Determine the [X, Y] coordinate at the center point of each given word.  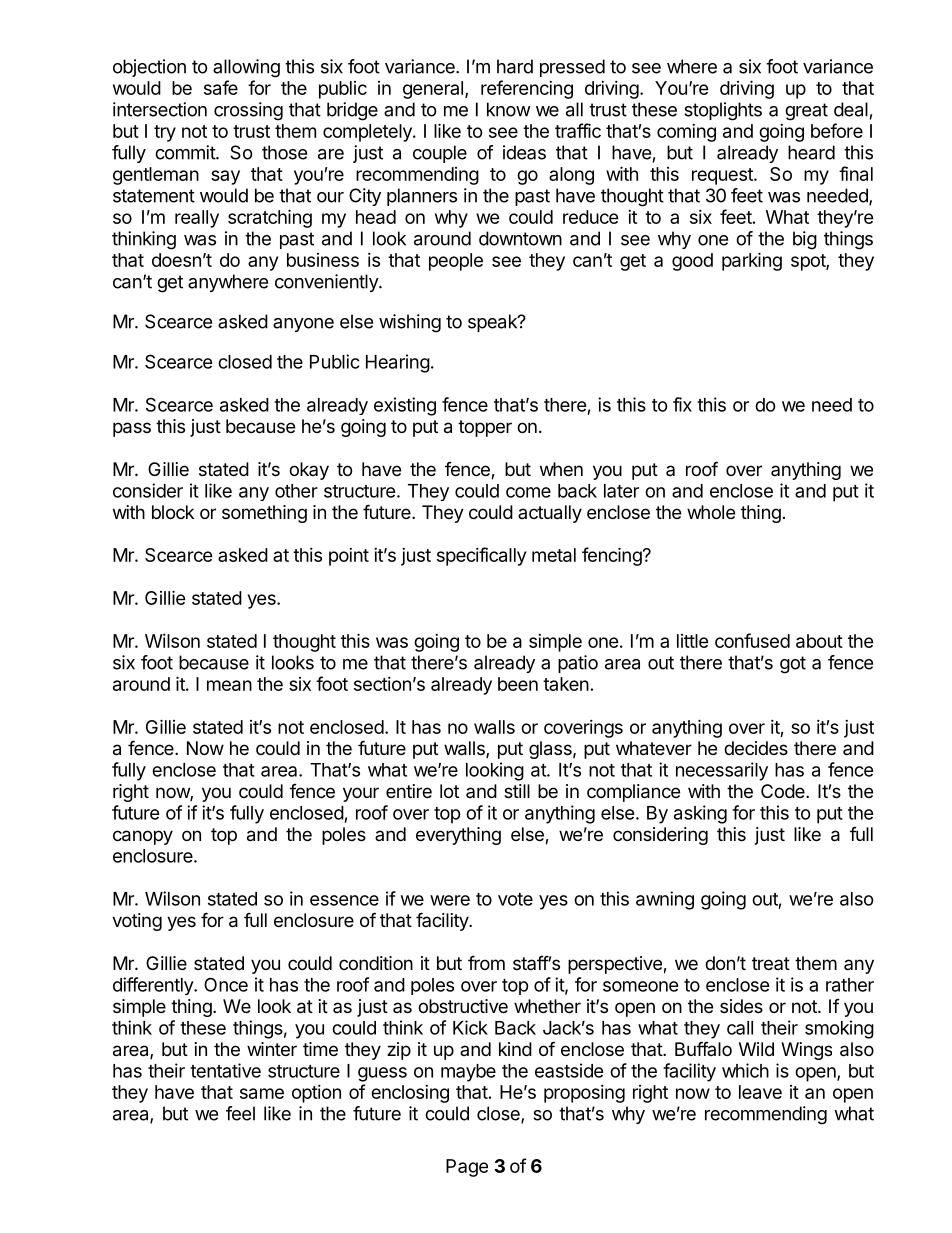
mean [229, 685]
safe [221, 87]
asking [700, 814]
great [806, 112]
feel [240, 1113]
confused [752, 640]
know [509, 109]
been [518, 684]
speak [493, 323]
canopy [143, 837]
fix [682, 404]
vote [515, 899]
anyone [303, 325]
